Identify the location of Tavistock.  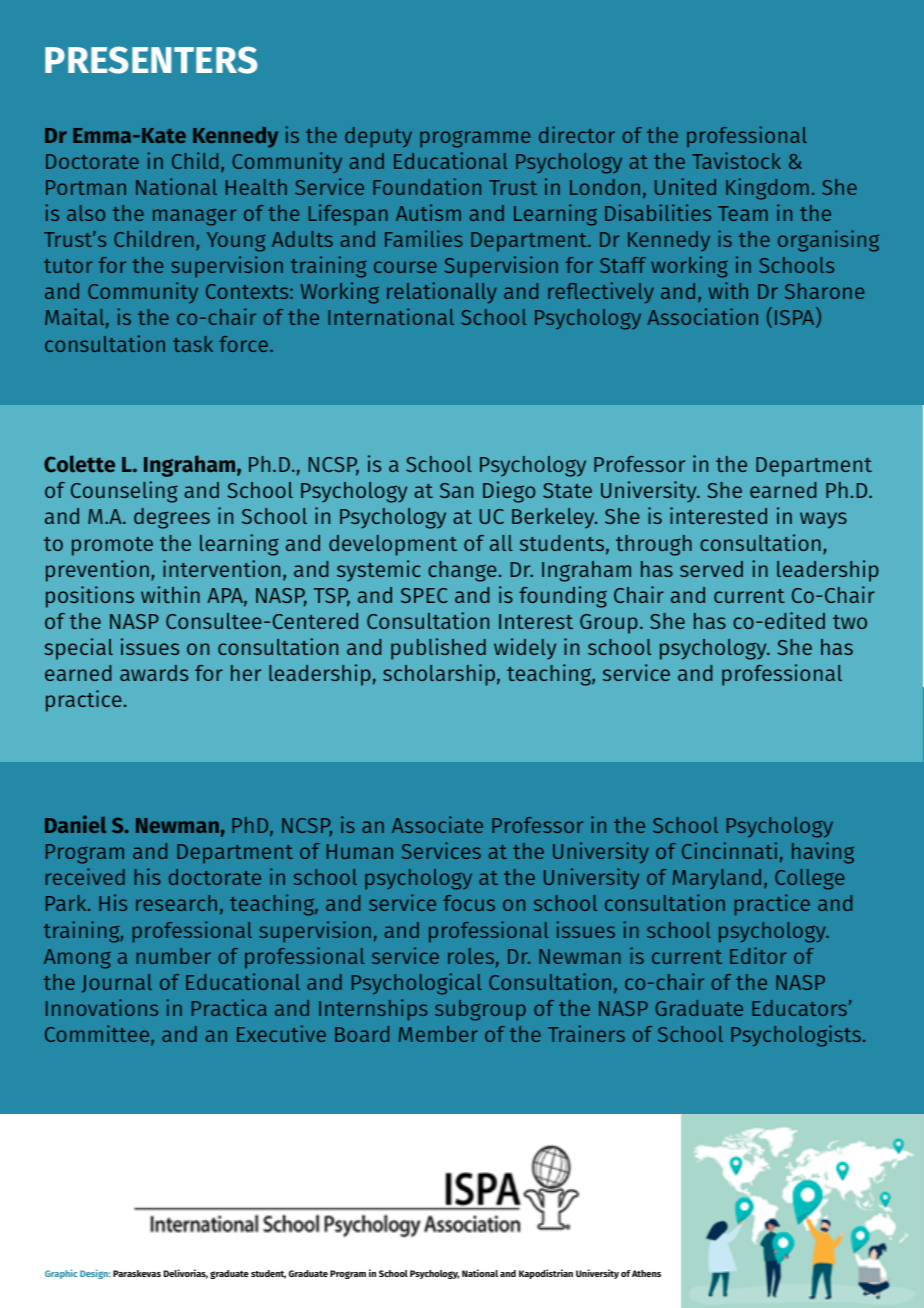
(736, 160).
